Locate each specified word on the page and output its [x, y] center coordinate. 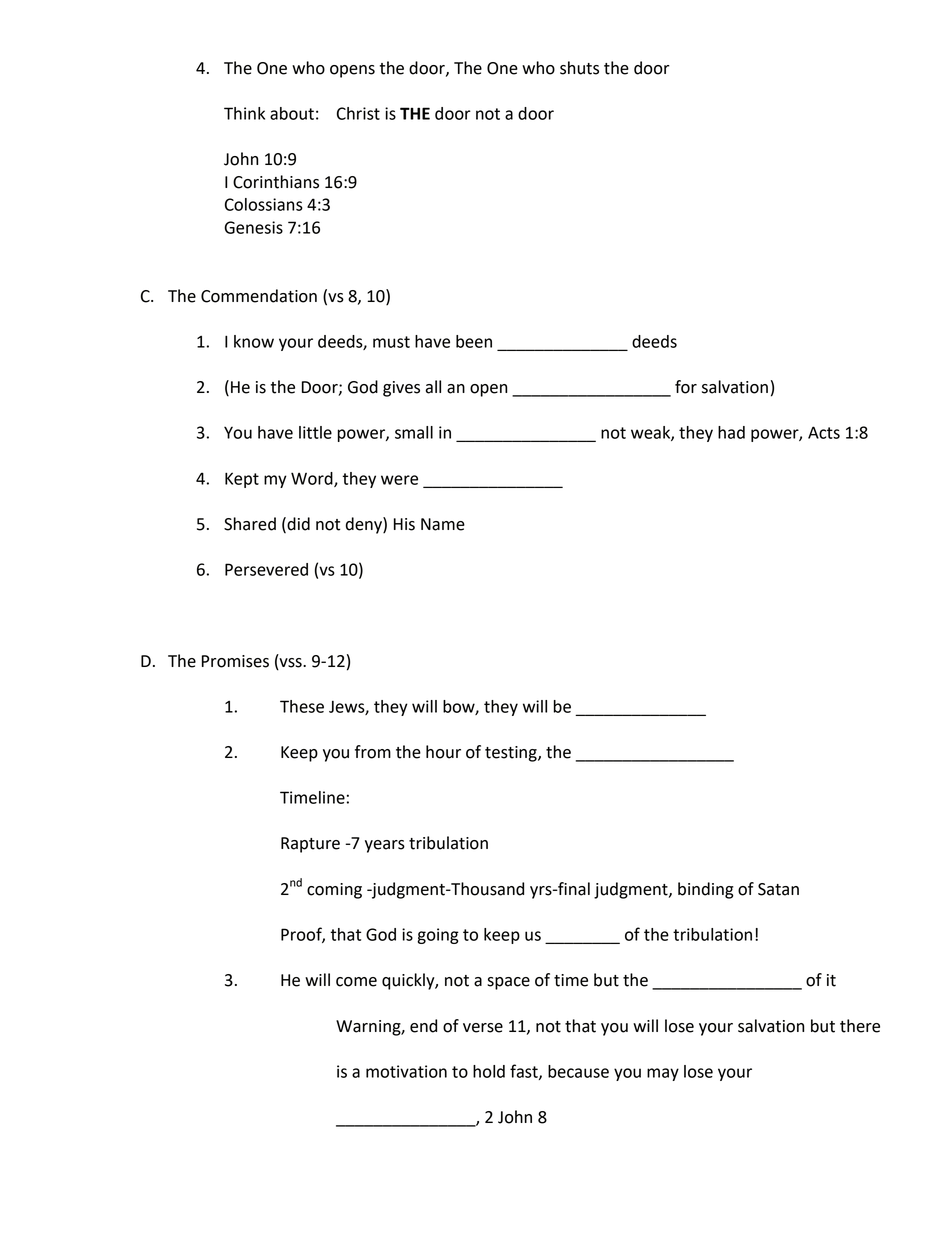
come [356, 982]
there [860, 1026]
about [292, 113]
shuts [579, 68]
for [686, 387]
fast [525, 1072]
